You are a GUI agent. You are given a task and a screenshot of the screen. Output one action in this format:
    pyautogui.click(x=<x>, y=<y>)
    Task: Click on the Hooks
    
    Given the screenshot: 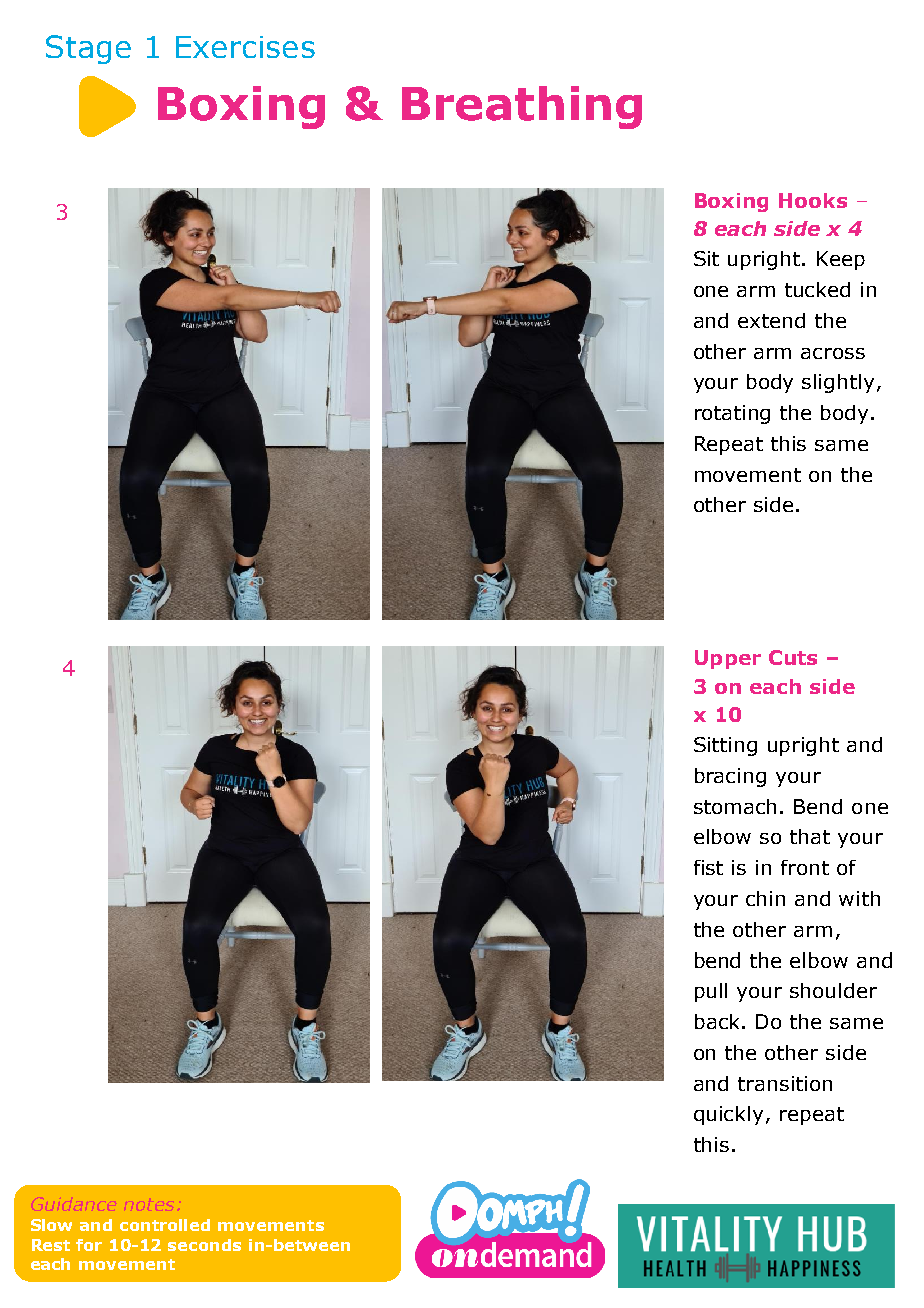 What is the action you would take?
    pyautogui.click(x=813, y=200)
